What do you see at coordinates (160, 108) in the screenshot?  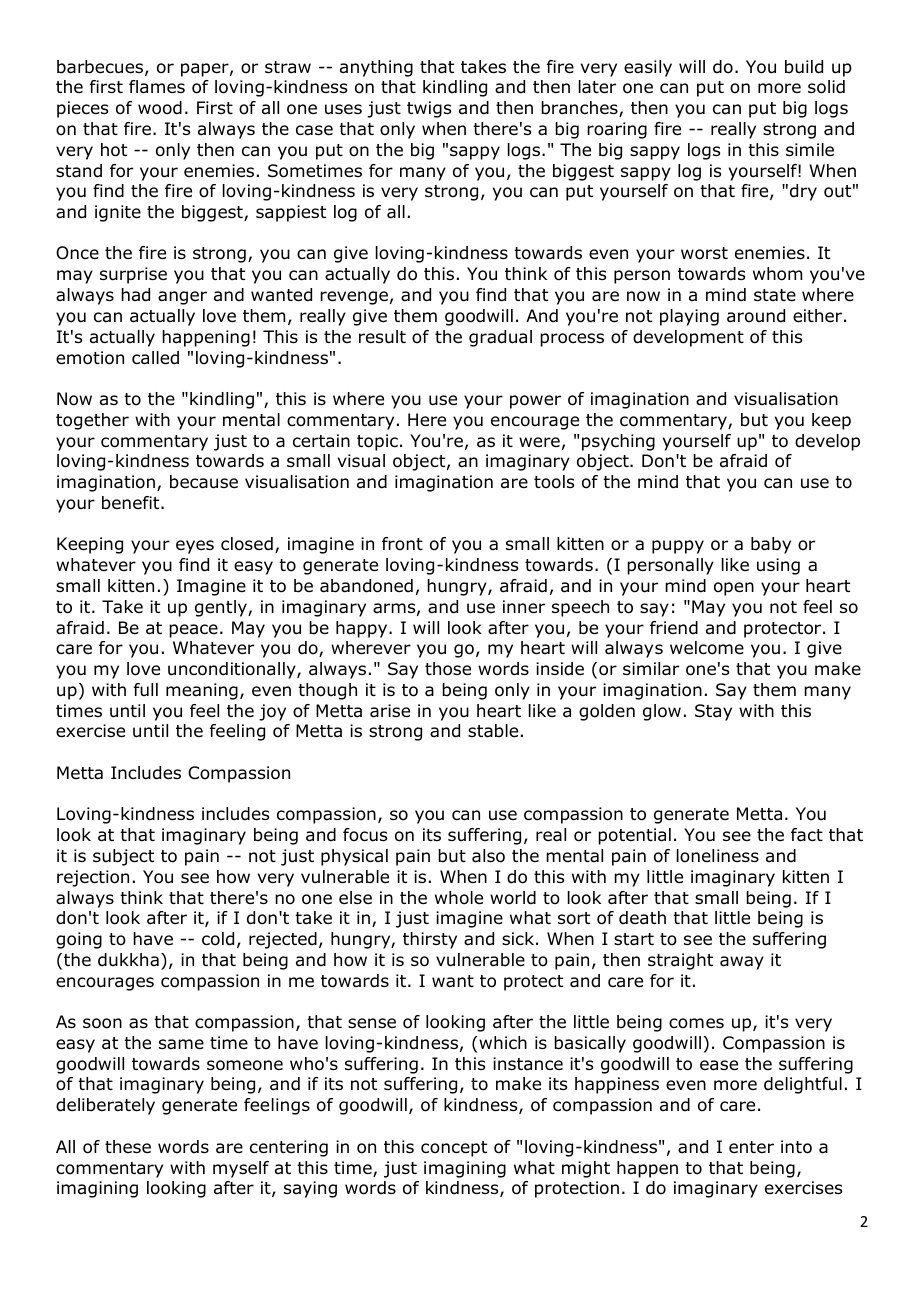 I see `wood` at bounding box center [160, 108].
